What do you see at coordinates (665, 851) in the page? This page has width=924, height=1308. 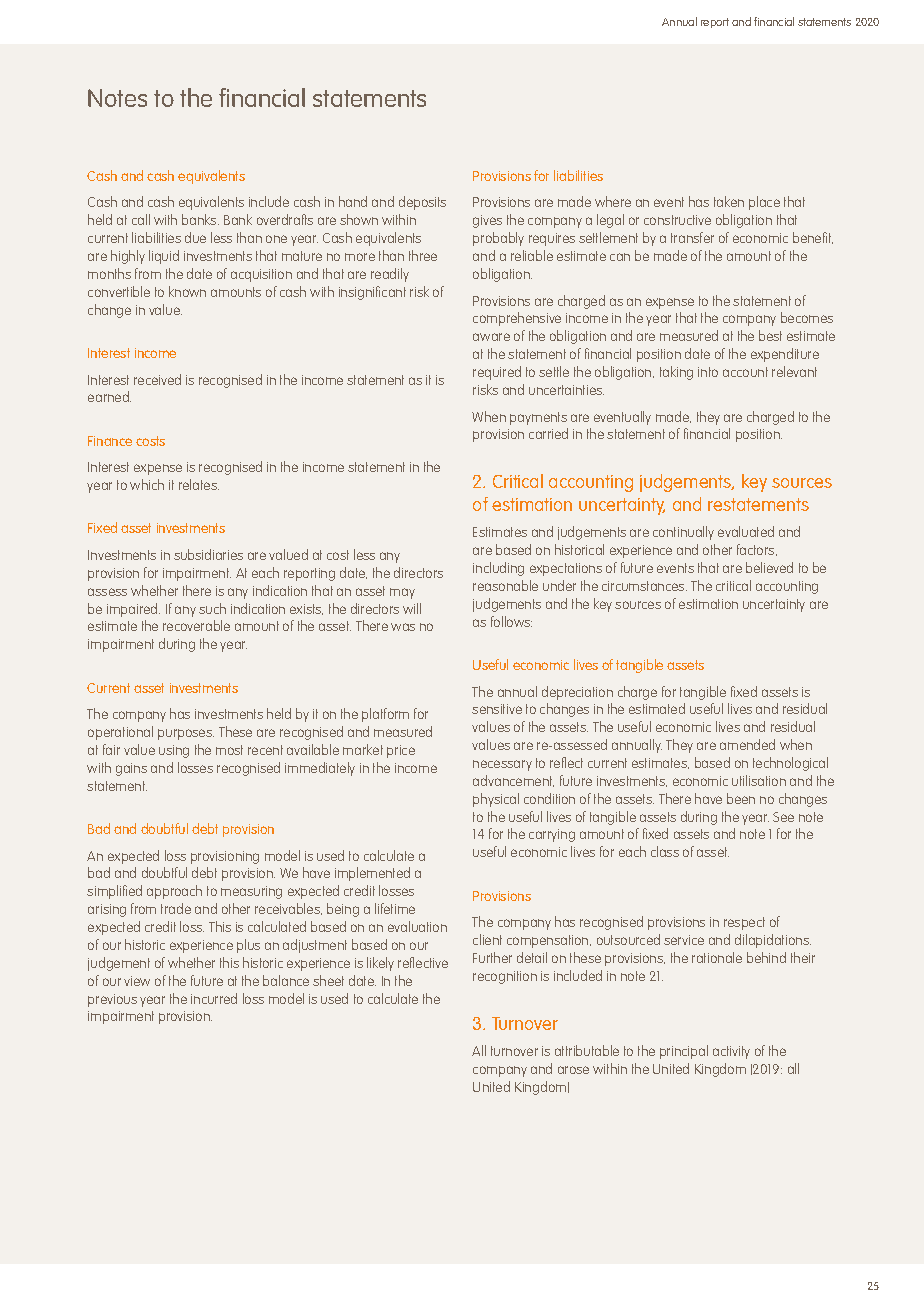 I see `class` at bounding box center [665, 851].
